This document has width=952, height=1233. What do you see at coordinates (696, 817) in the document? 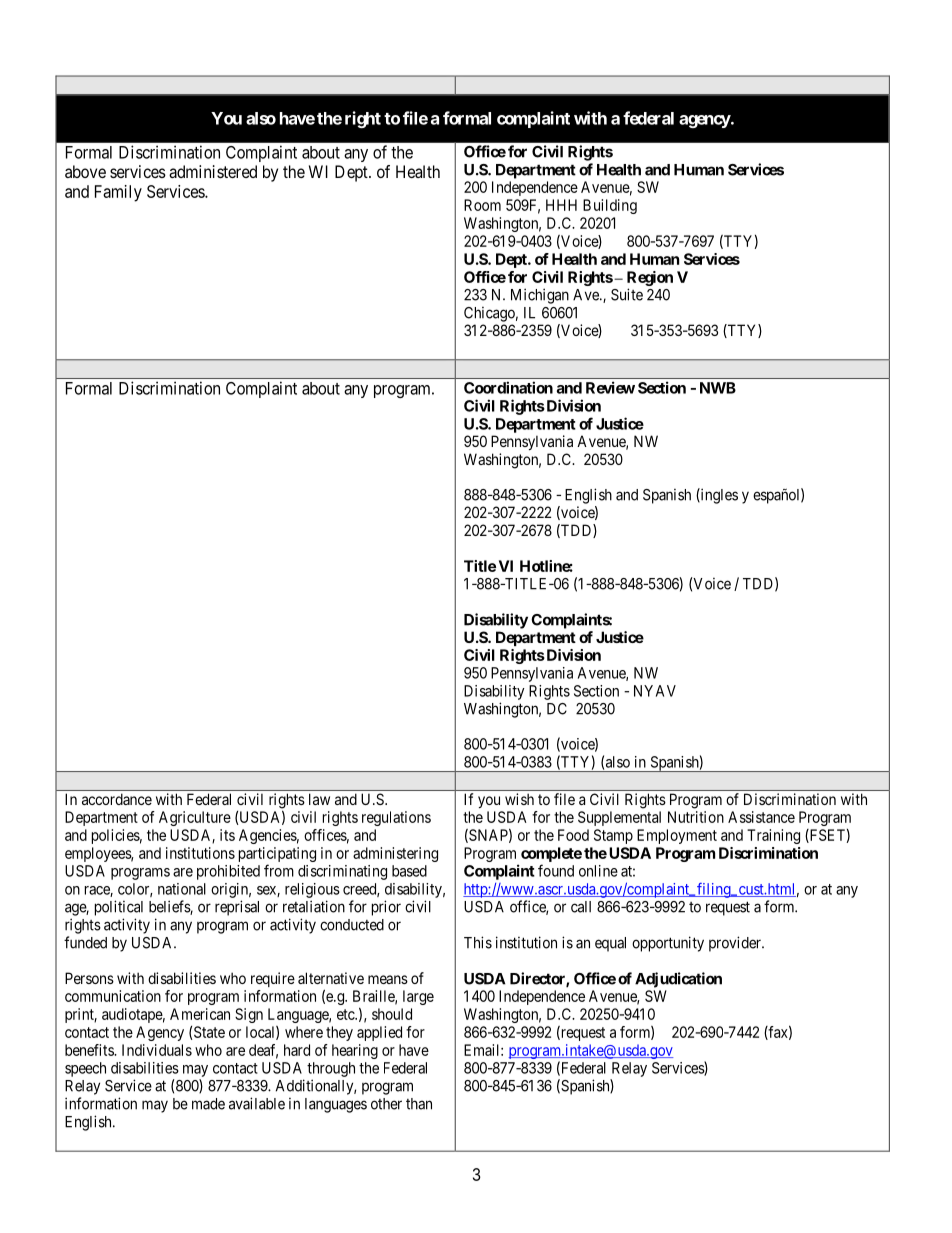
I see `Nutrition` at bounding box center [696, 817].
